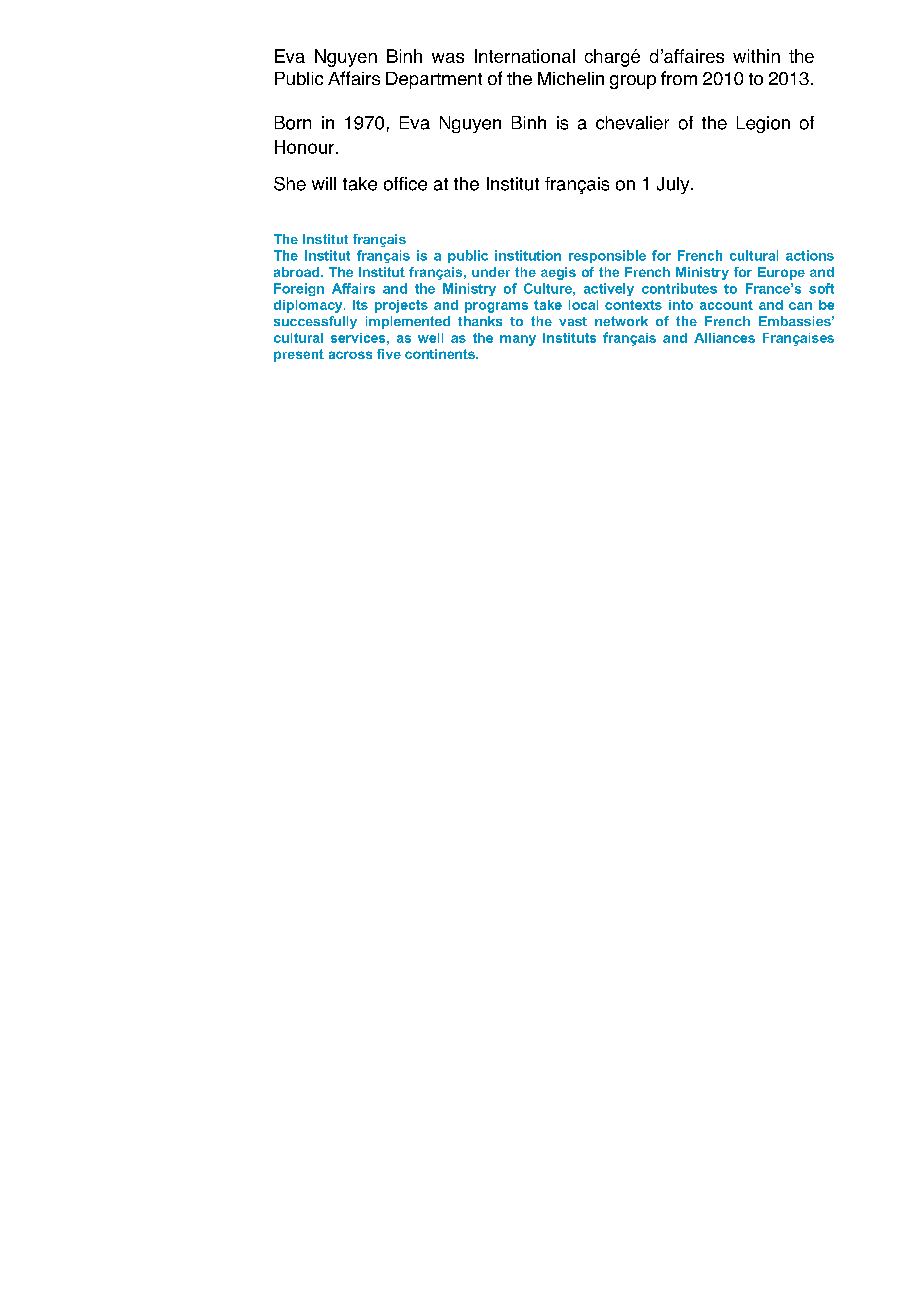 The height and width of the page is (1308, 924). What do you see at coordinates (350, 355) in the page?
I see `across` at bounding box center [350, 355].
